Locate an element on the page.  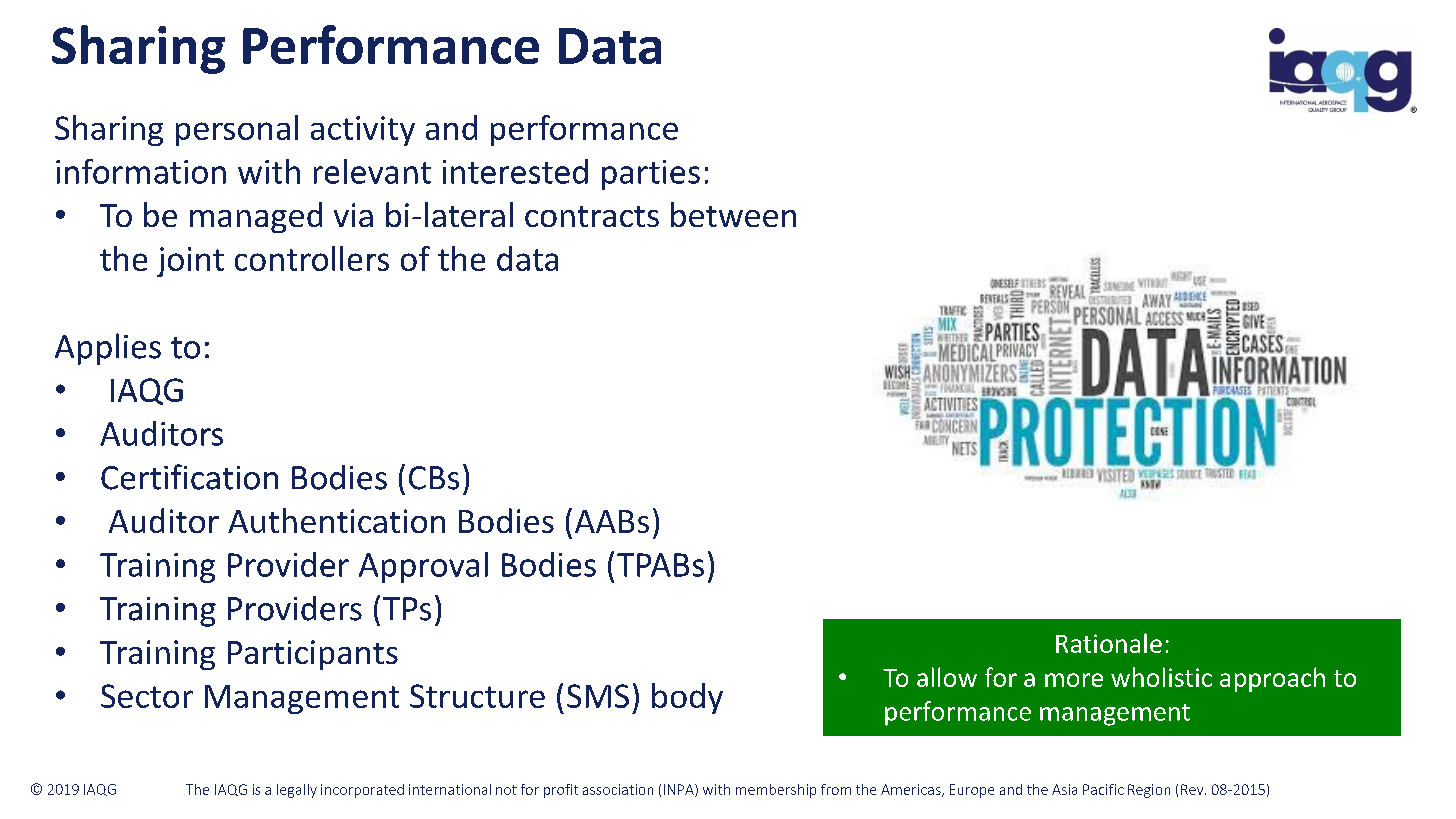
contracts is located at coordinates (592, 216).
